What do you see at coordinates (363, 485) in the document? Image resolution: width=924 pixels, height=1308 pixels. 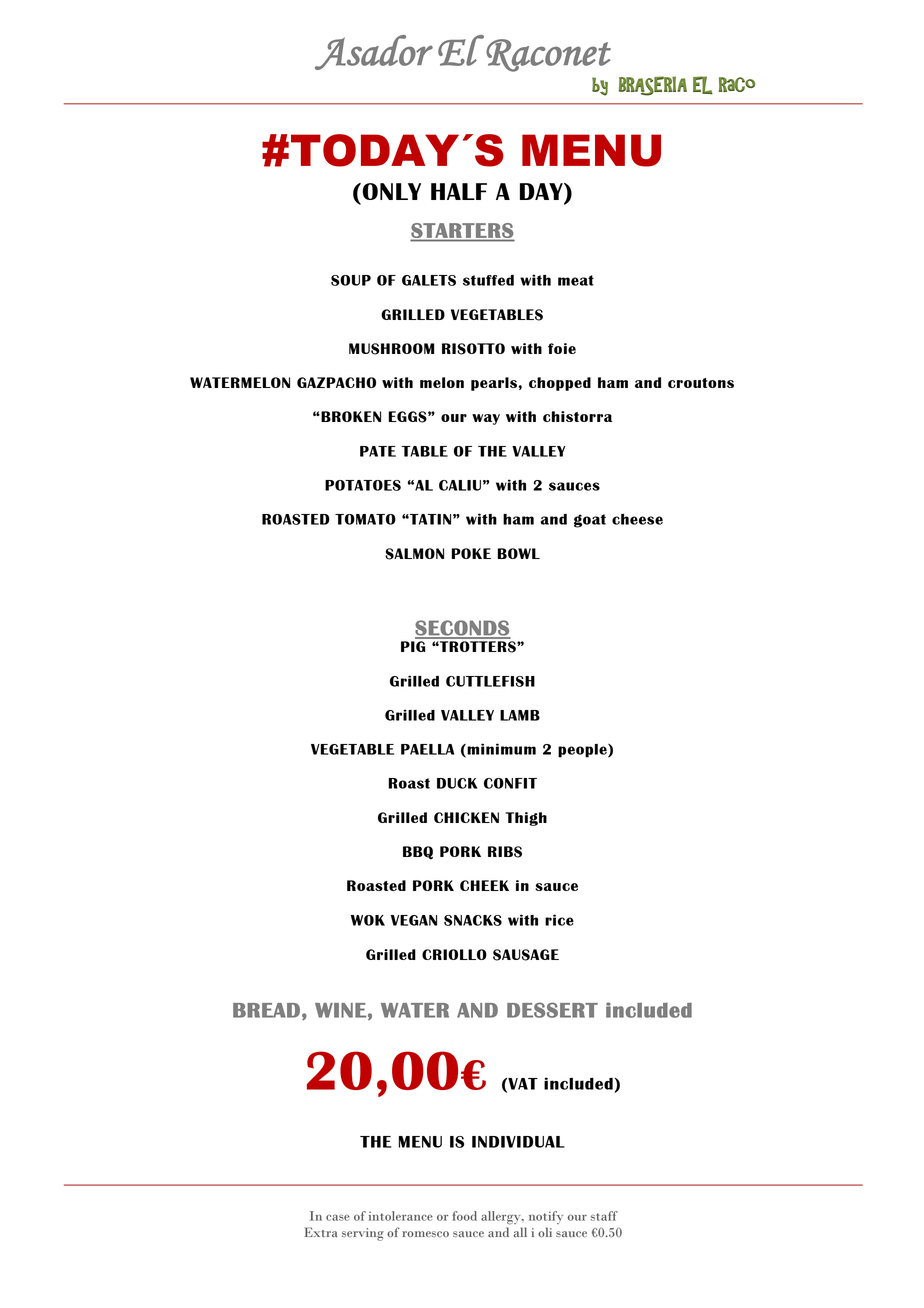 I see `POTATOES` at bounding box center [363, 485].
